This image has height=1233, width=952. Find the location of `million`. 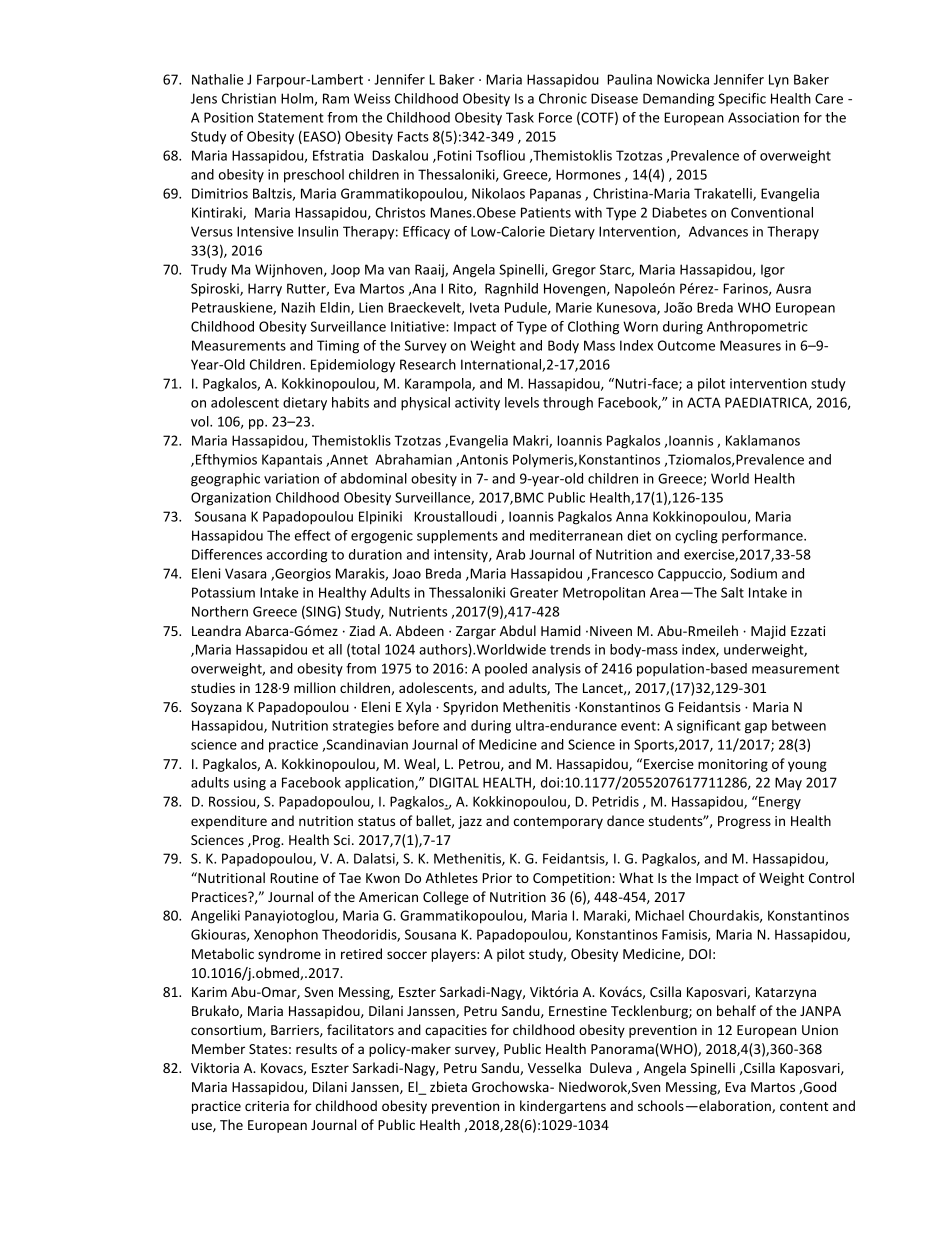

million is located at coordinates (315, 687).
